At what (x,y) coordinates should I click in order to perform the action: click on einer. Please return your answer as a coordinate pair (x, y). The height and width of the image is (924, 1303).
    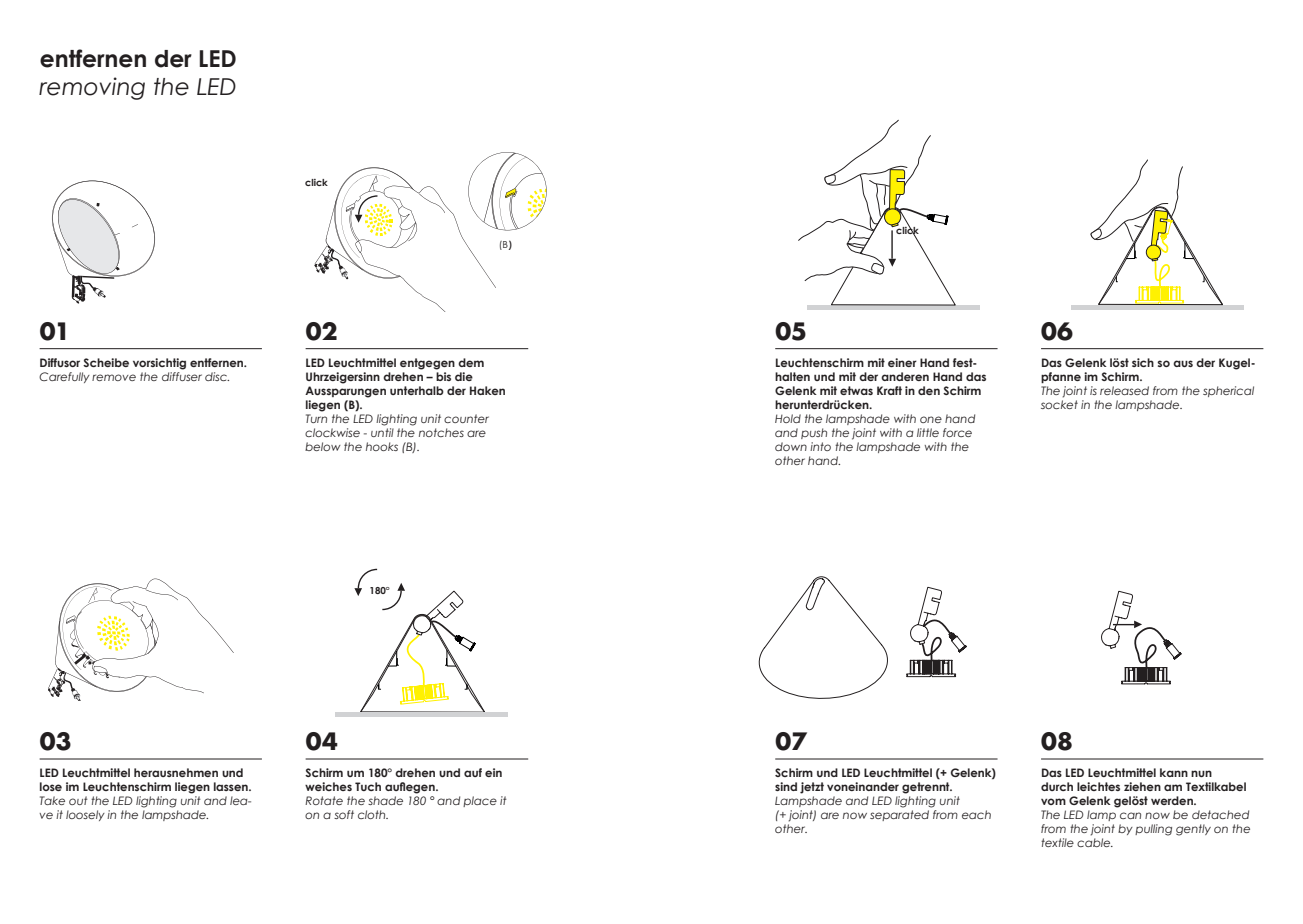
    Looking at the image, I should click on (902, 362).
